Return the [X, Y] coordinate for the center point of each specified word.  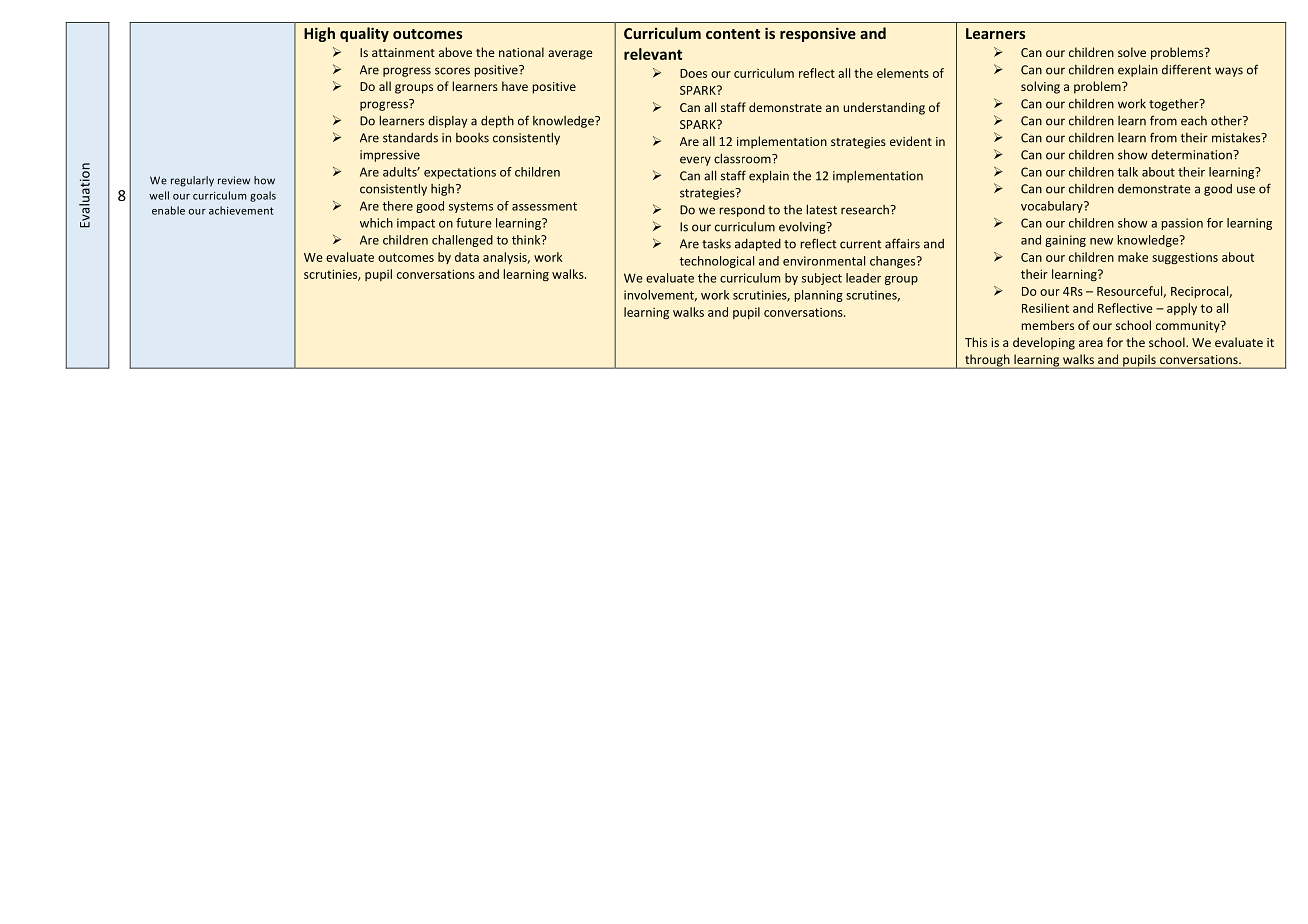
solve [1132, 52]
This [976, 342]
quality [364, 34]
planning [819, 296]
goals [263, 196]
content [733, 34]
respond [742, 211]
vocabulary [1053, 207]
